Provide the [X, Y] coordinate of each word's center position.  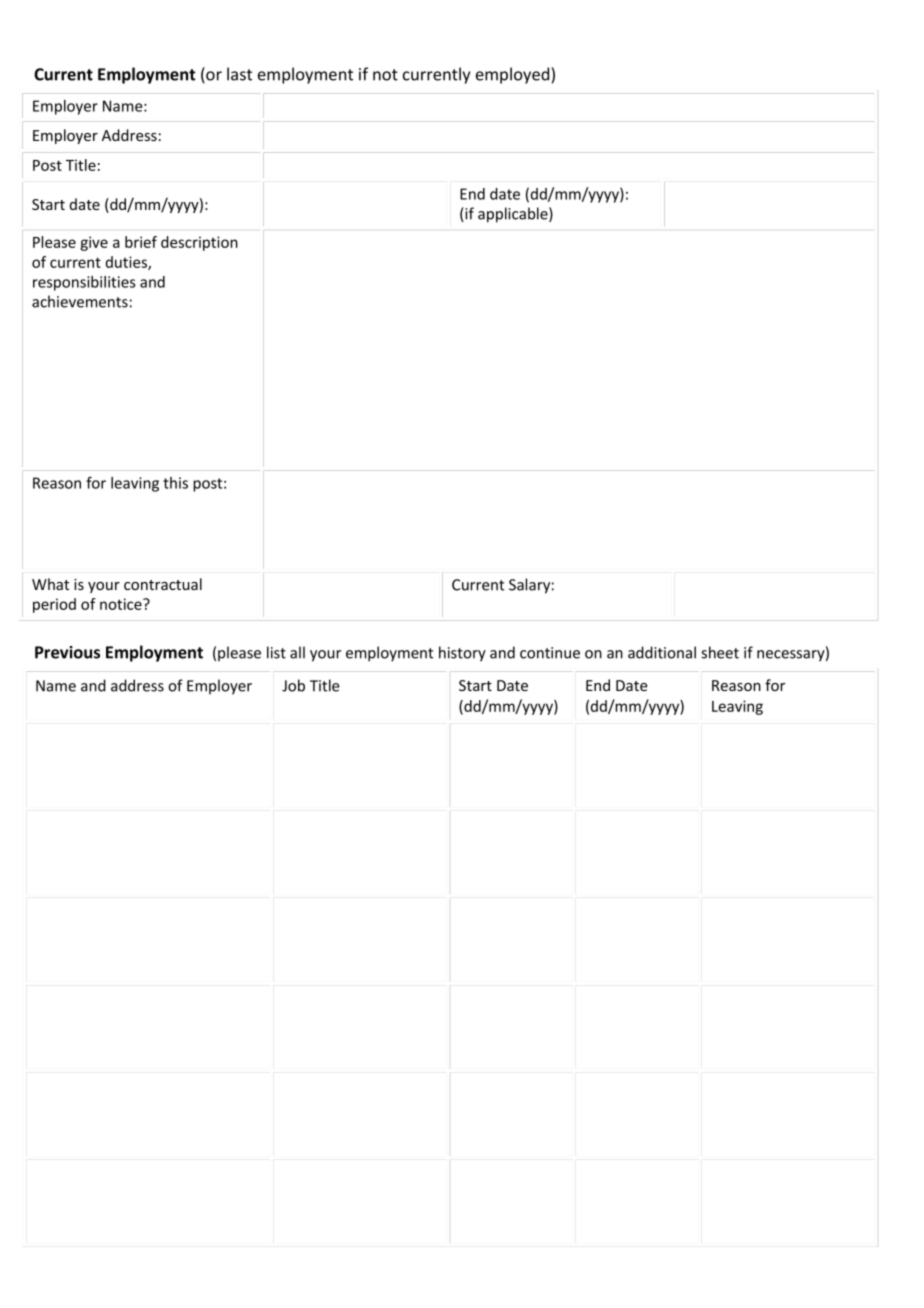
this [175, 483]
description [199, 243]
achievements [80, 301]
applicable [514, 215]
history [462, 654]
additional [662, 652]
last [239, 74]
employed [514, 75]
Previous [67, 652]
